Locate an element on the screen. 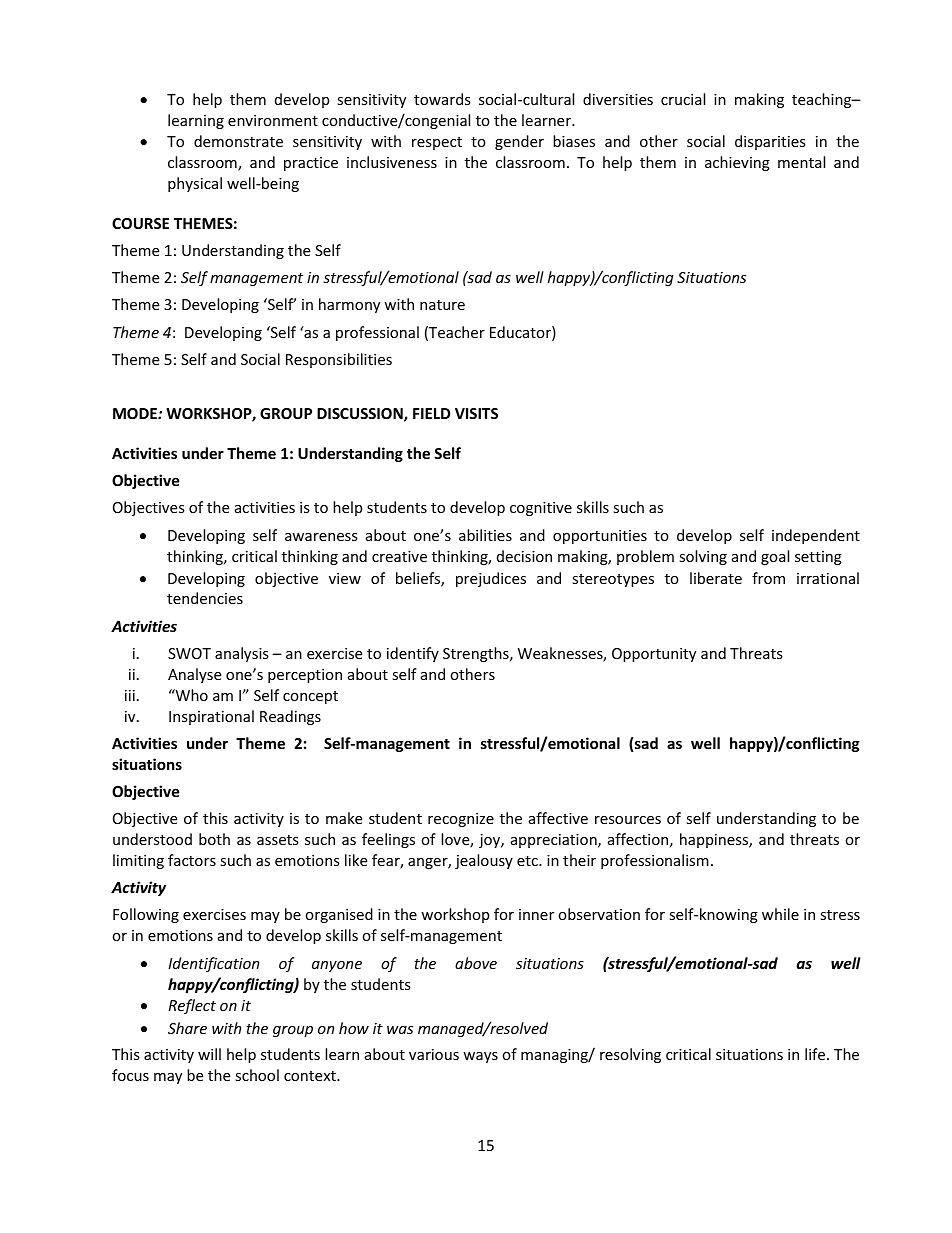 This screenshot has width=952, height=1233. independent is located at coordinates (816, 536).
